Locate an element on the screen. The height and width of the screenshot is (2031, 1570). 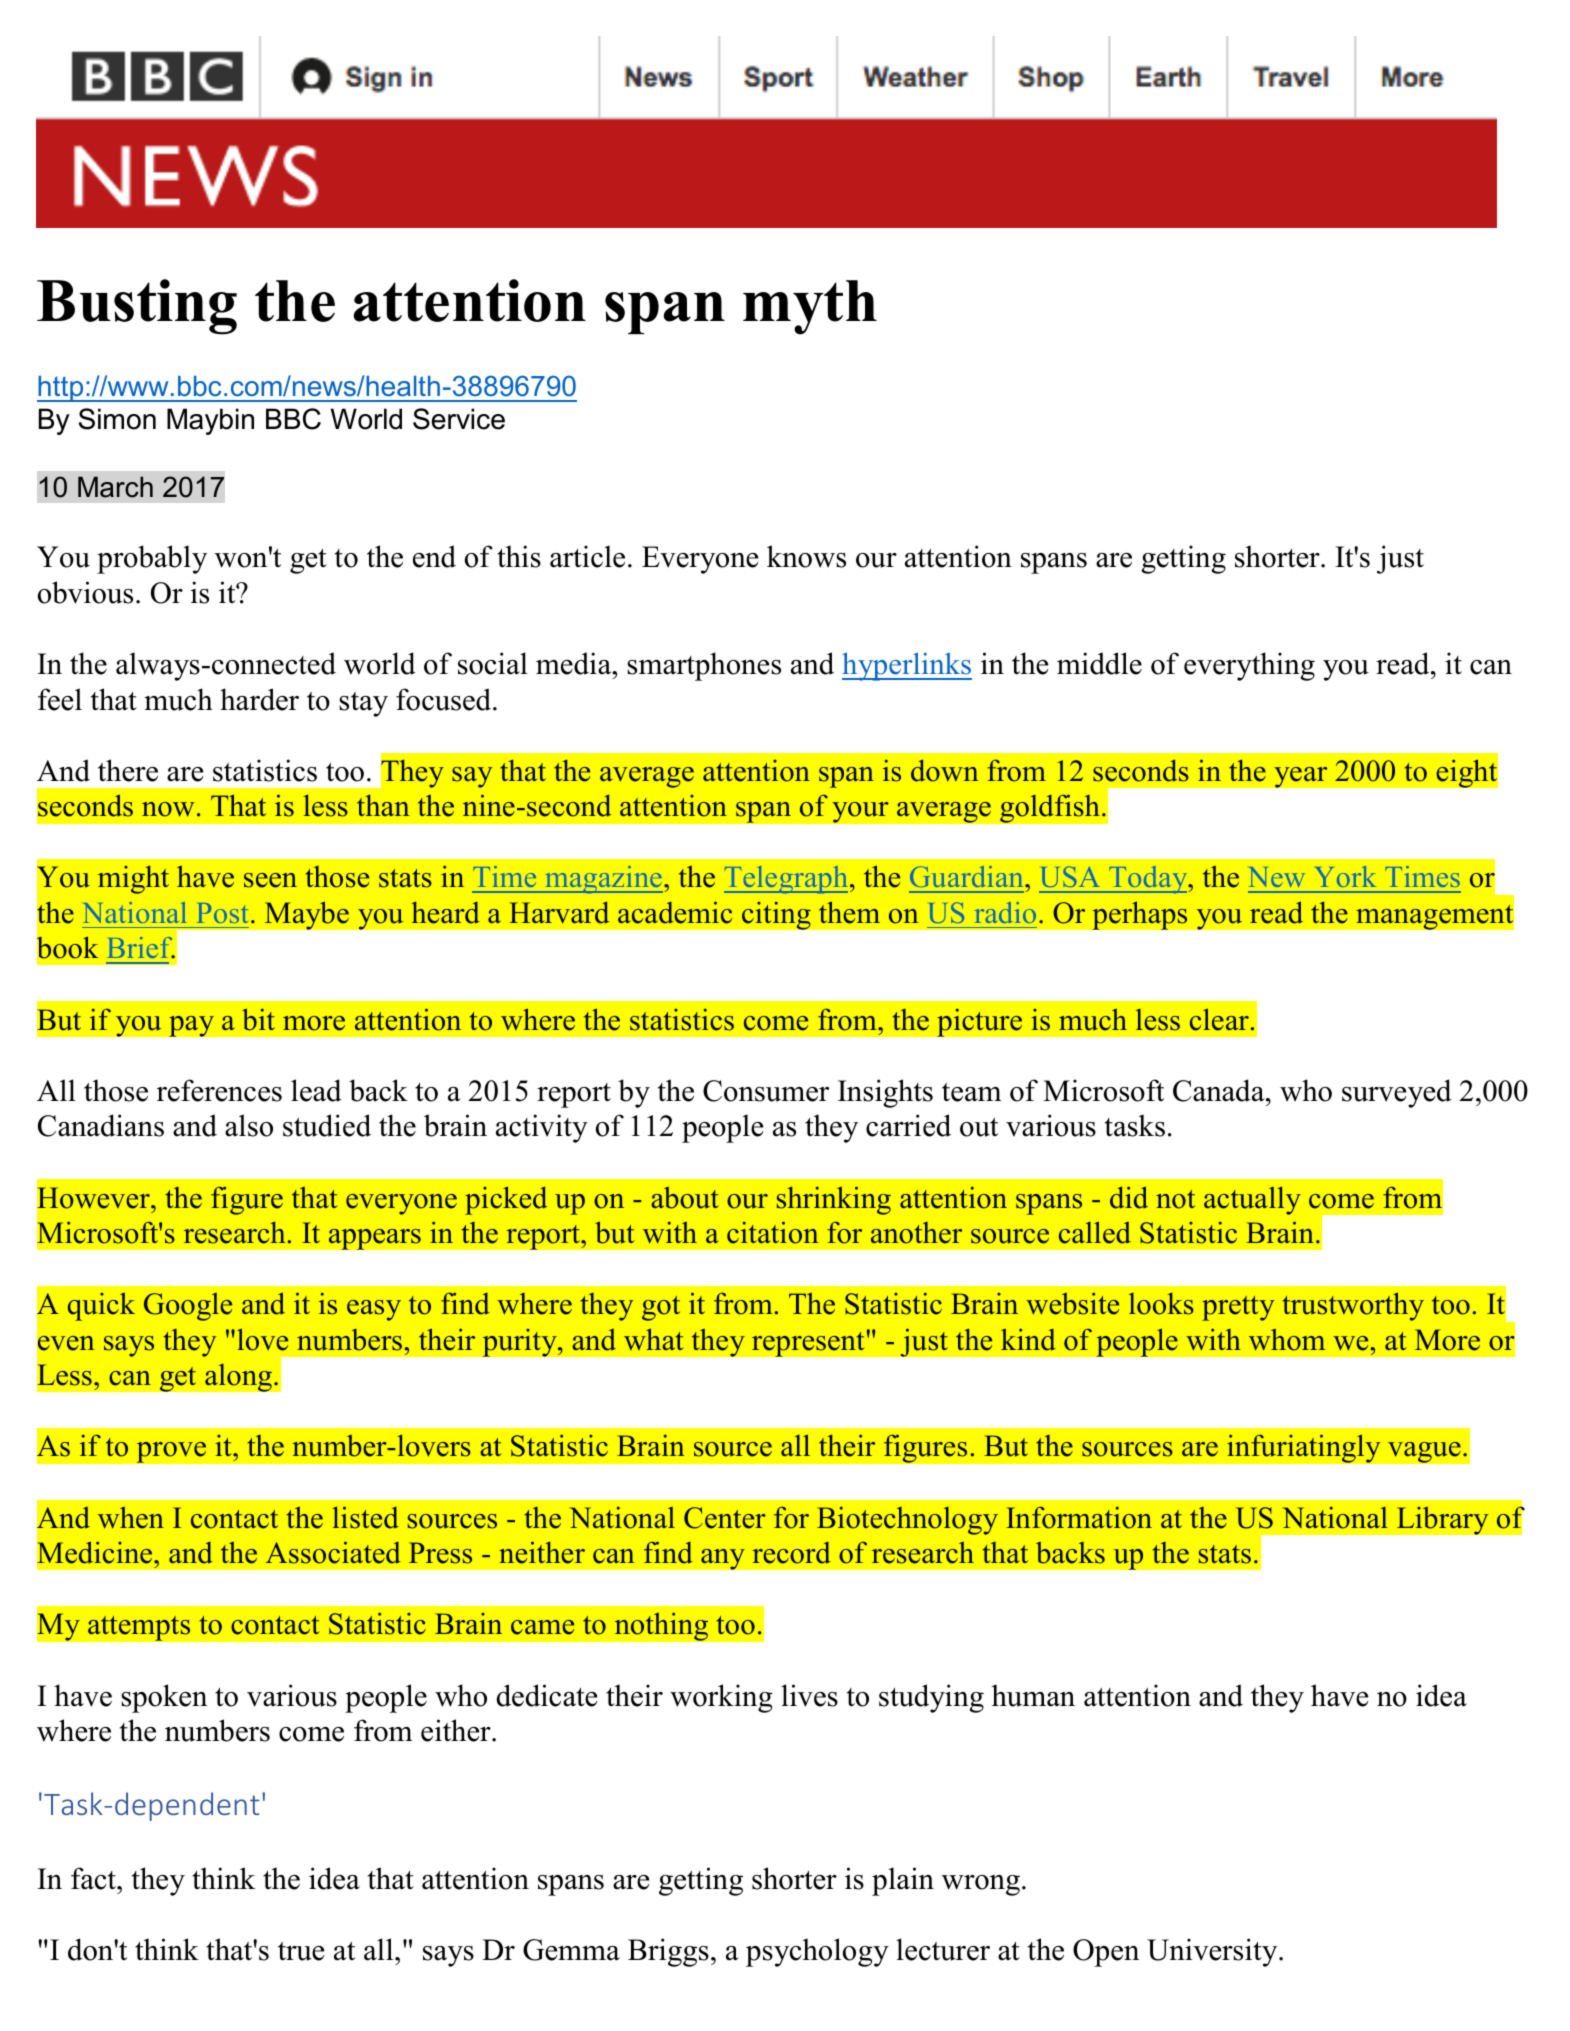
any is located at coordinates (723, 1559).
